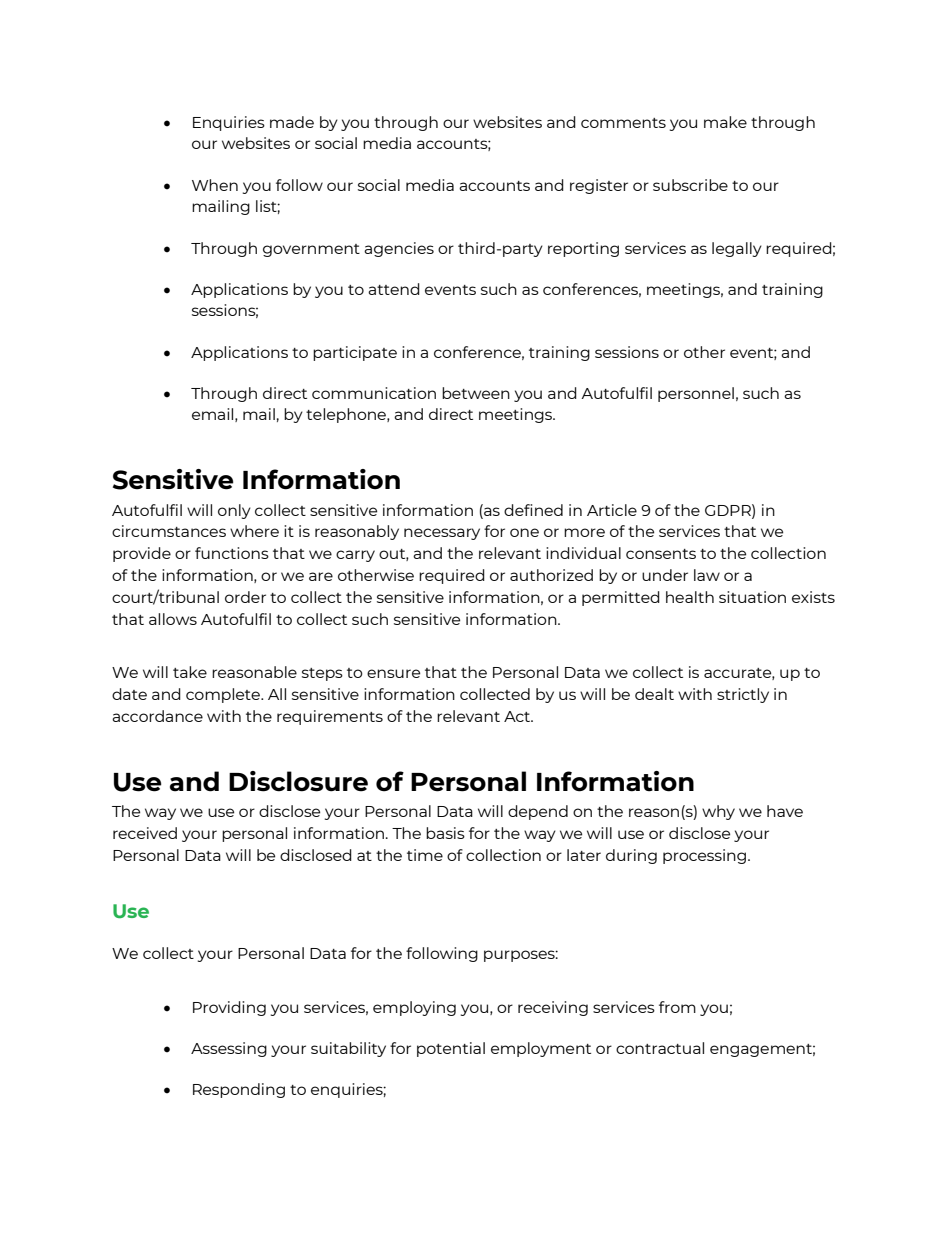 This screenshot has height=1233, width=952. I want to click on When, so click(215, 185).
